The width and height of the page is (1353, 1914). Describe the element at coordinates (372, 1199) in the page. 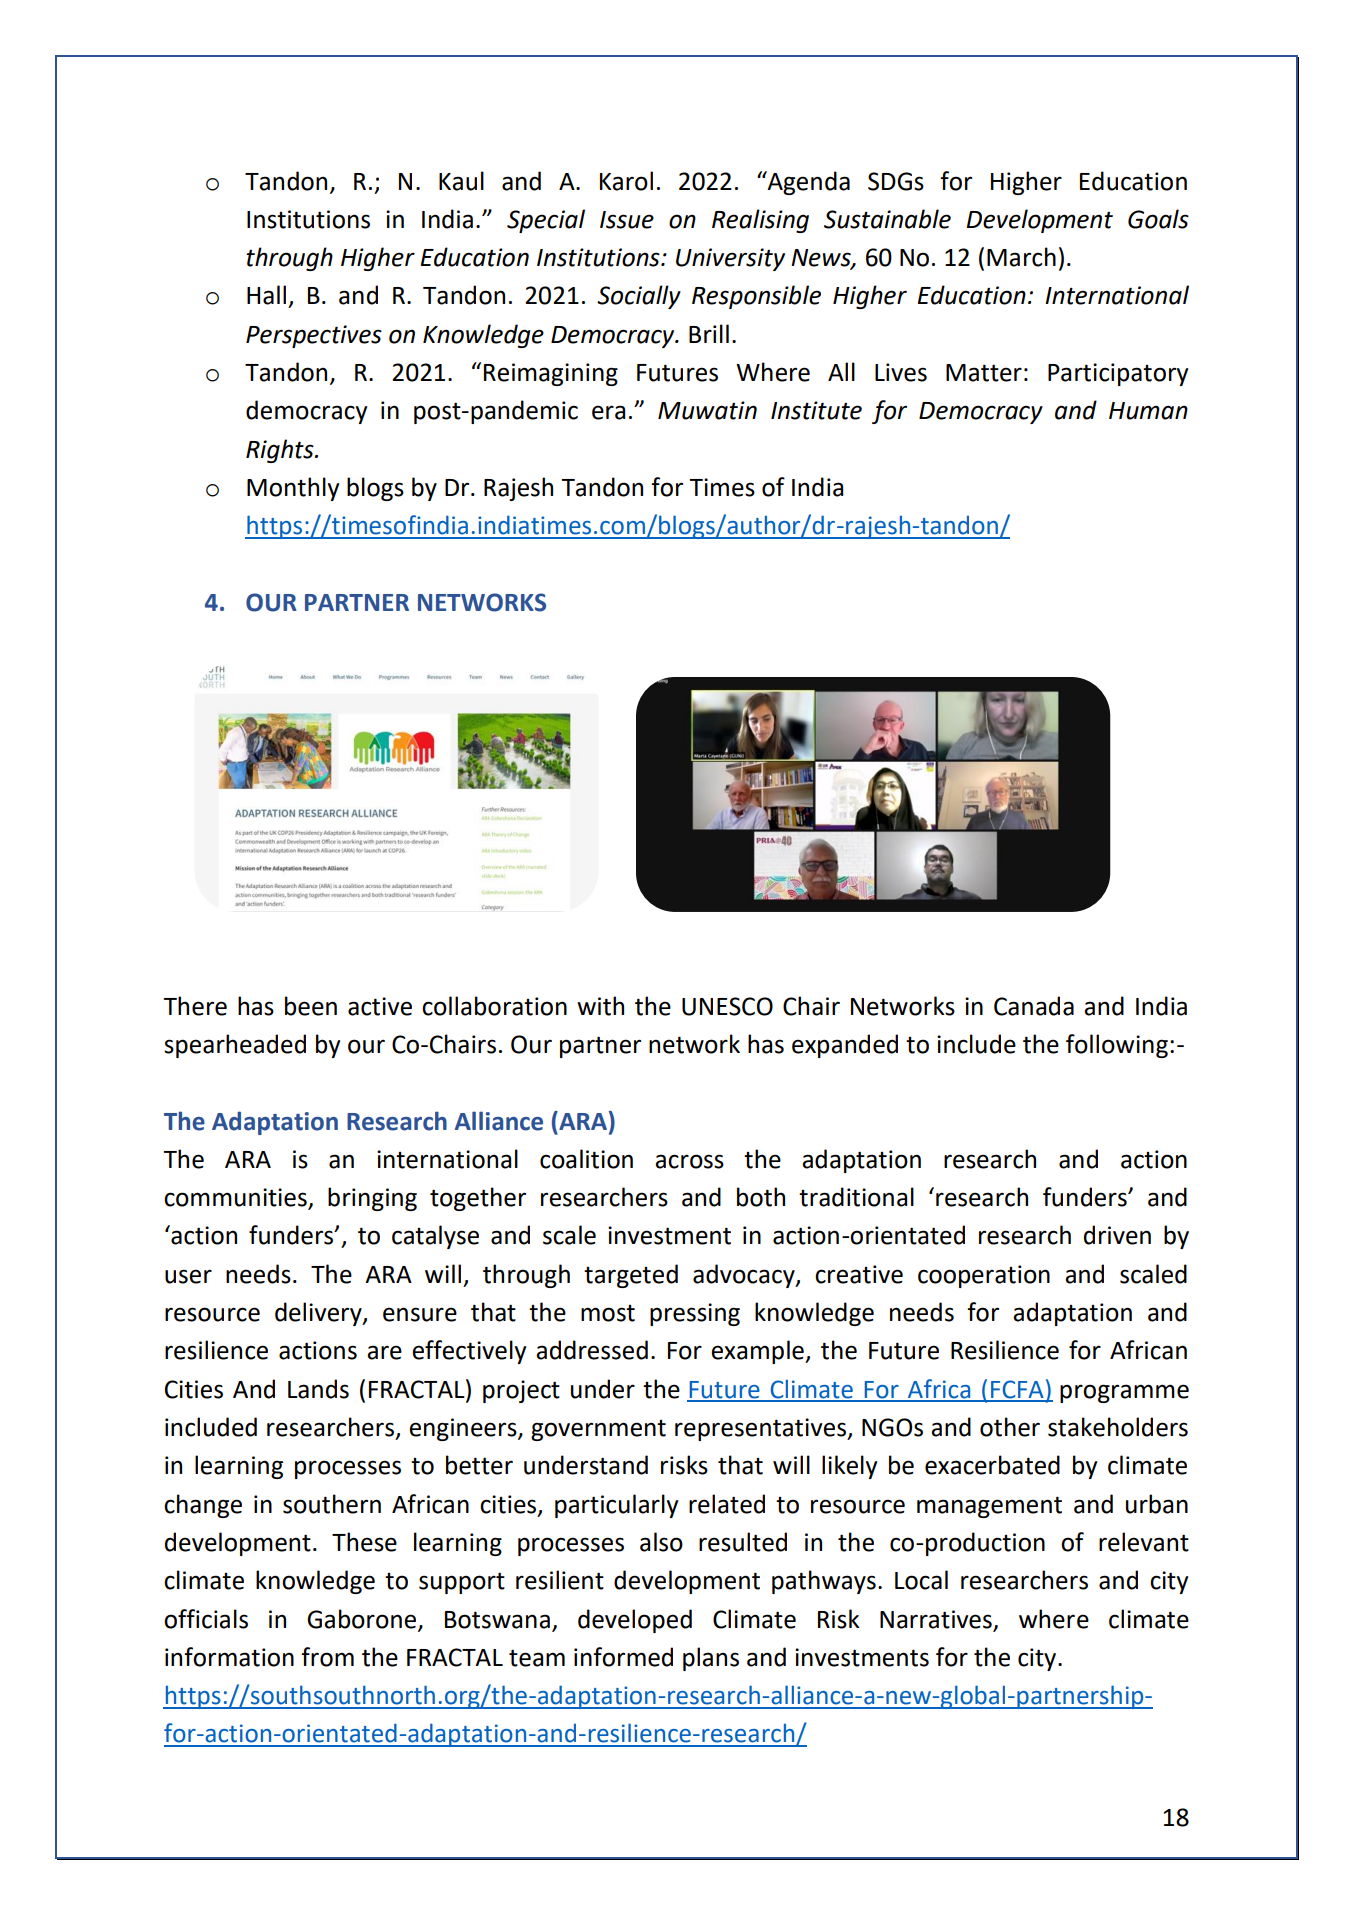

I see `bringing` at that location.
